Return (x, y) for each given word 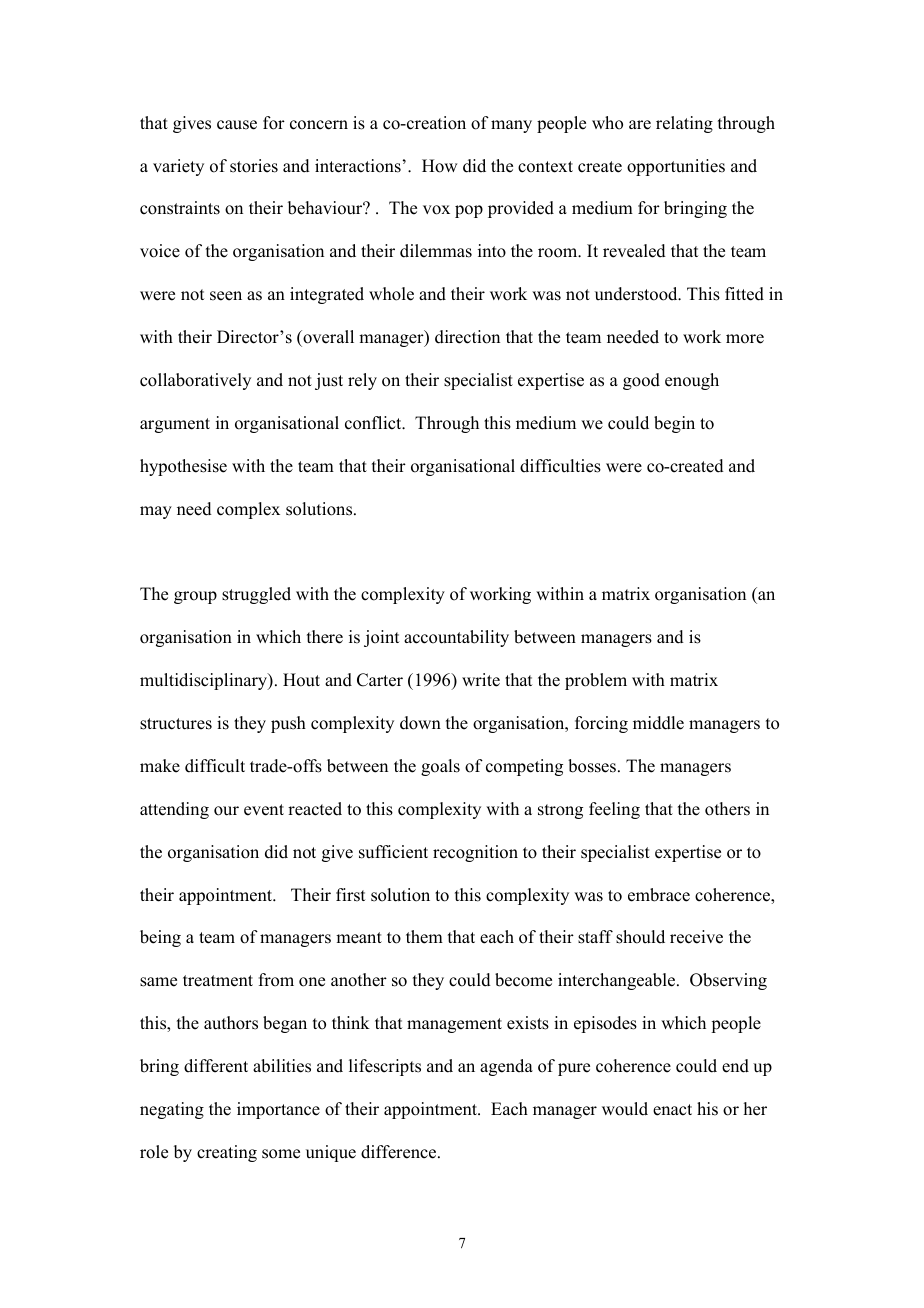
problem (596, 681)
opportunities (676, 167)
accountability (456, 638)
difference (400, 1152)
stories (254, 166)
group (195, 597)
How (439, 166)
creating (227, 1153)
